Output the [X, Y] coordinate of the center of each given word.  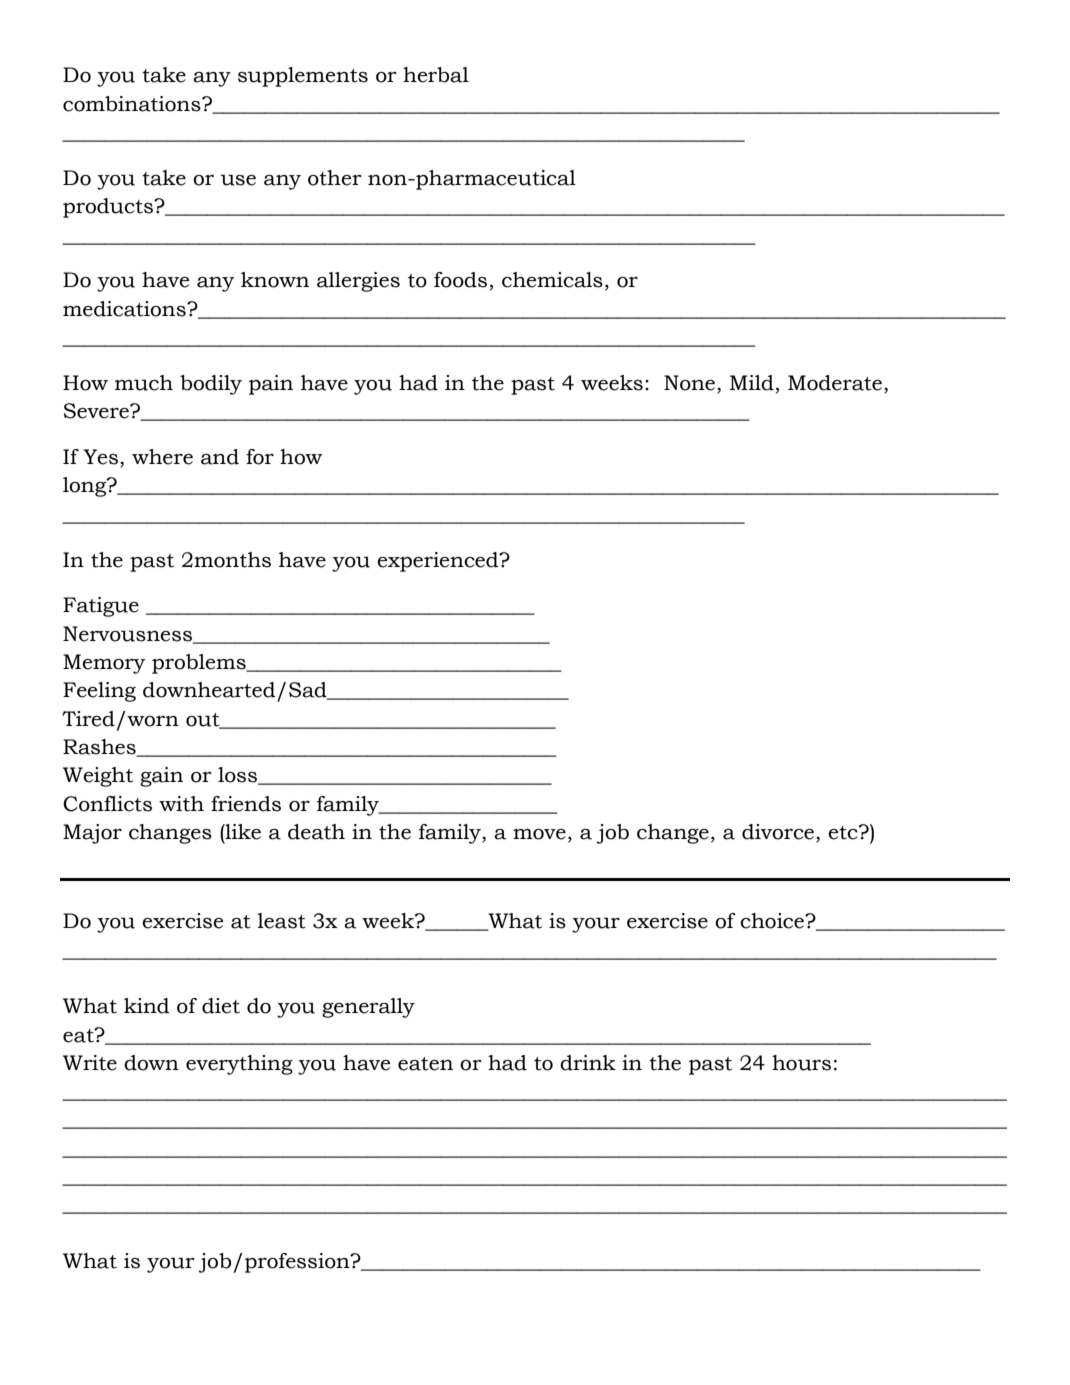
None [691, 384]
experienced [439, 562]
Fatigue [101, 607]
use [238, 180]
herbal [436, 75]
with [181, 804]
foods [460, 280]
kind [147, 1006]
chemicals [552, 280]
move [539, 834]
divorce [779, 833]
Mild [752, 383]
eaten [425, 1064]
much [144, 383]
